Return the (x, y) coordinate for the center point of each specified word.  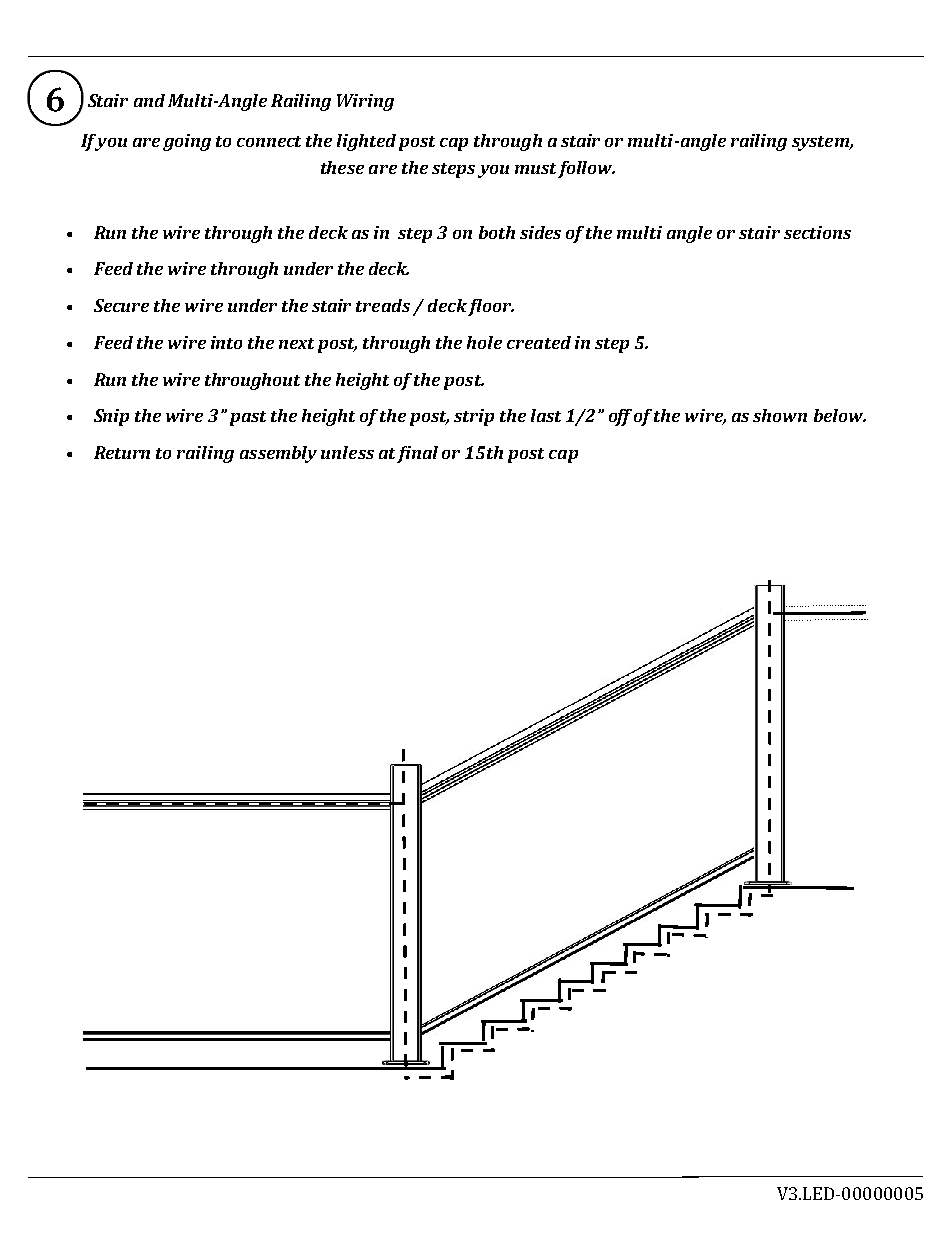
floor (491, 307)
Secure (121, 305)
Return (122, 452)
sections (817, 232)
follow (586, 169)
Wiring (365, 102)
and (149, 100)
